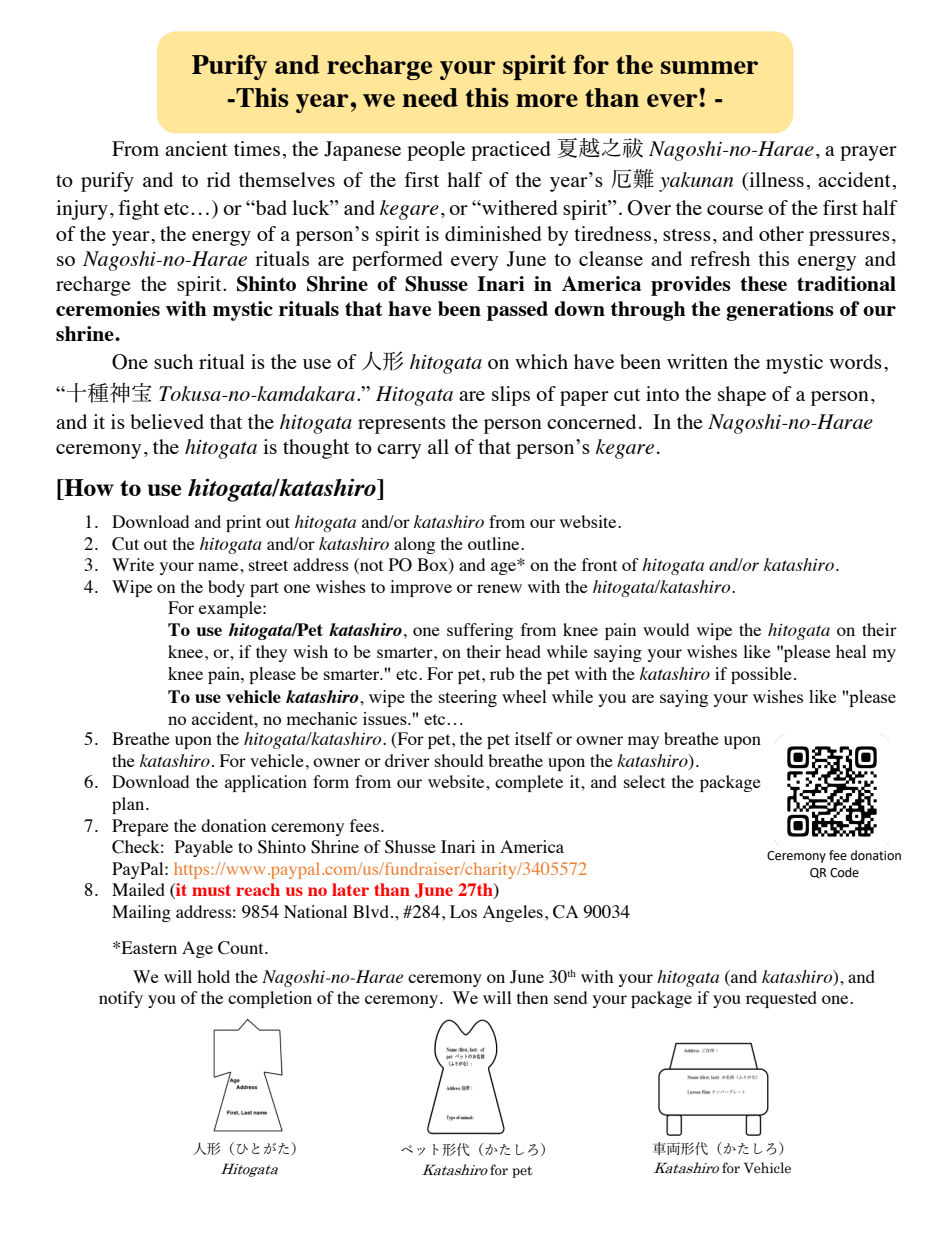 This screenshot has width=952, height=1233. What do you see at coordinates (709, 67) in the screenshot?
I see `summer` at bounding box center [709, 67].
